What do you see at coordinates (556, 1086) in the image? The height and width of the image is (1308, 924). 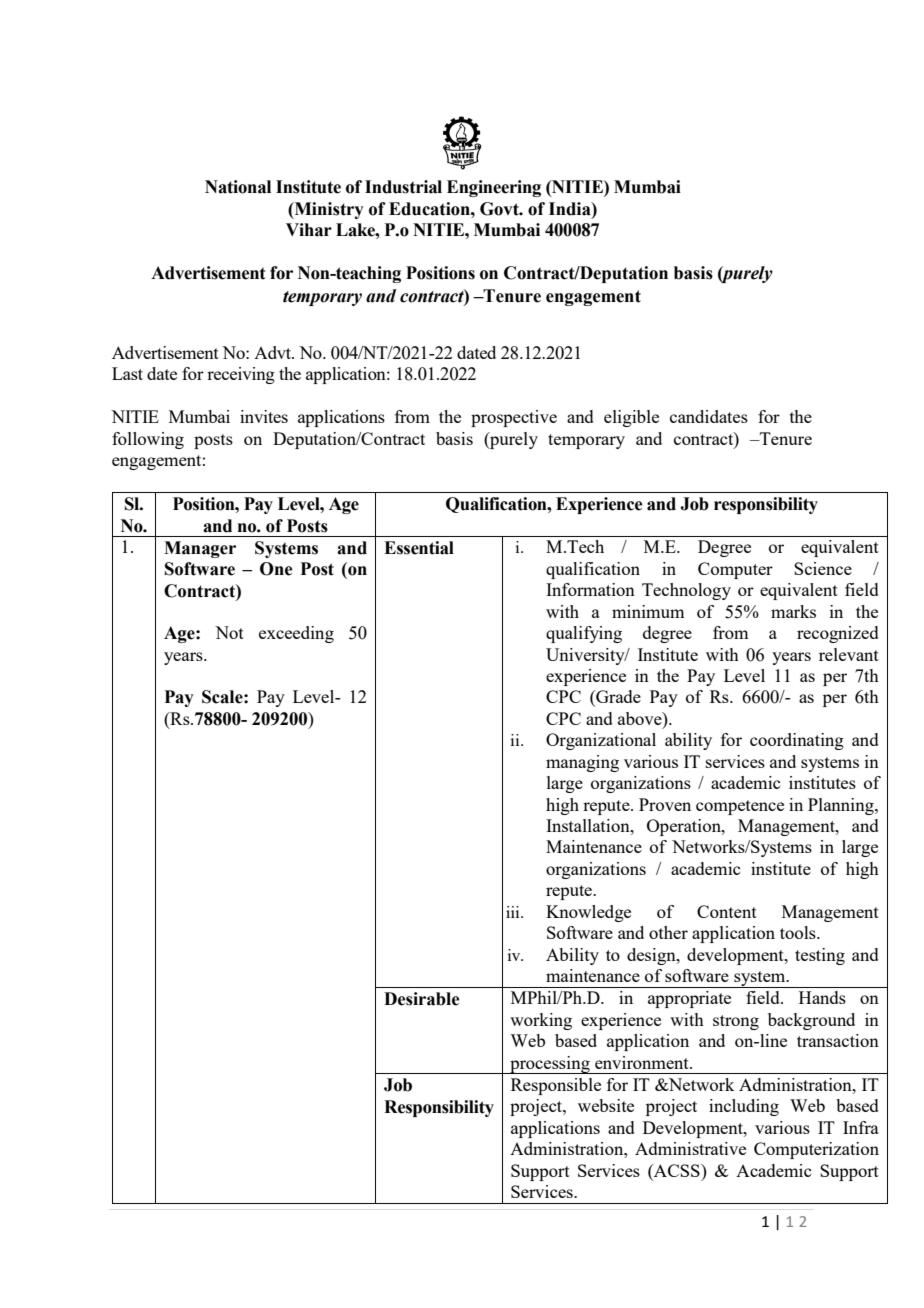 I see `Responsible` at bounding box center [556, 1086].
